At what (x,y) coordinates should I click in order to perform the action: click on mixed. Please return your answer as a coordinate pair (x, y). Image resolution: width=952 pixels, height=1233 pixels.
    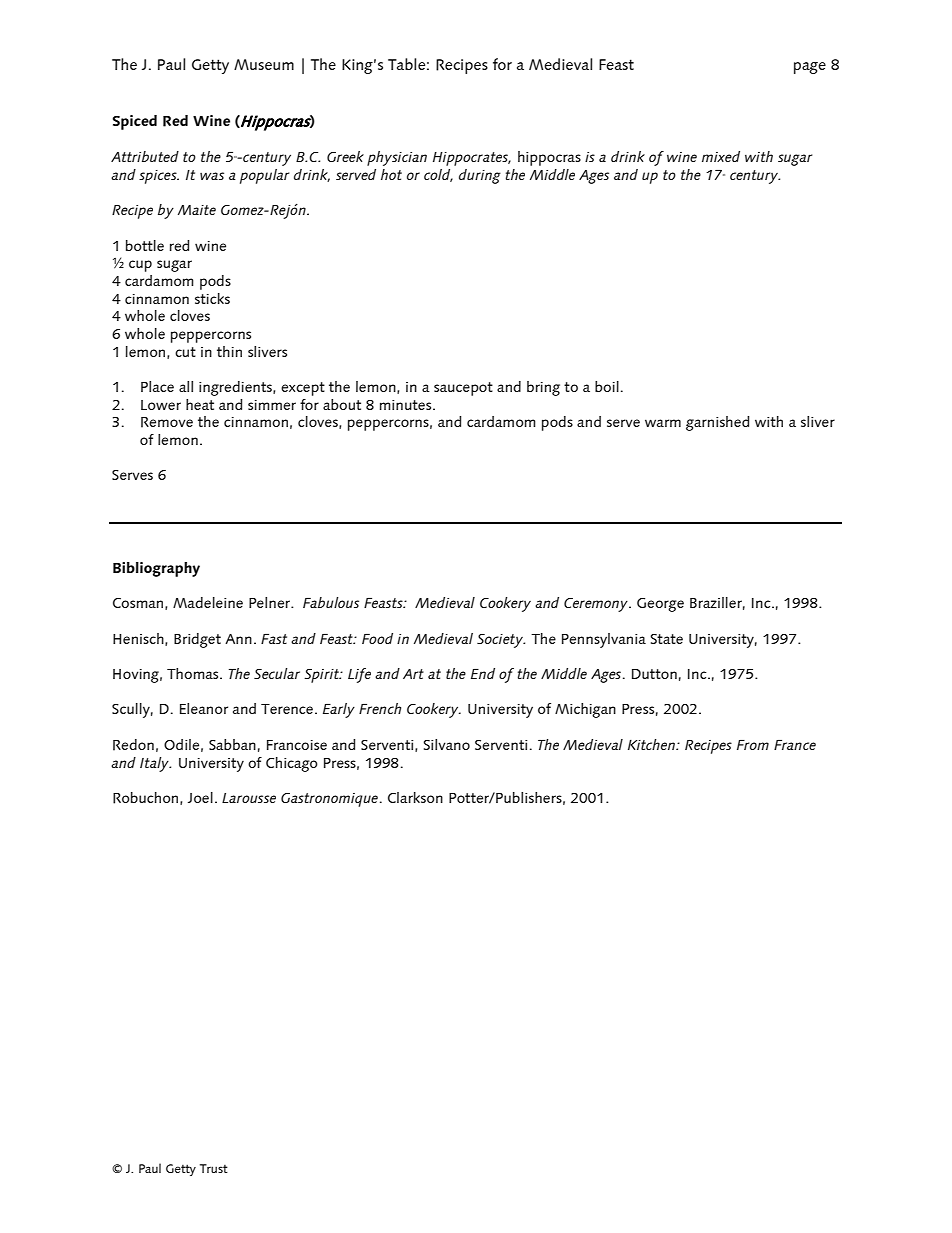
    Looking at the image, I should click on (721, 156).
